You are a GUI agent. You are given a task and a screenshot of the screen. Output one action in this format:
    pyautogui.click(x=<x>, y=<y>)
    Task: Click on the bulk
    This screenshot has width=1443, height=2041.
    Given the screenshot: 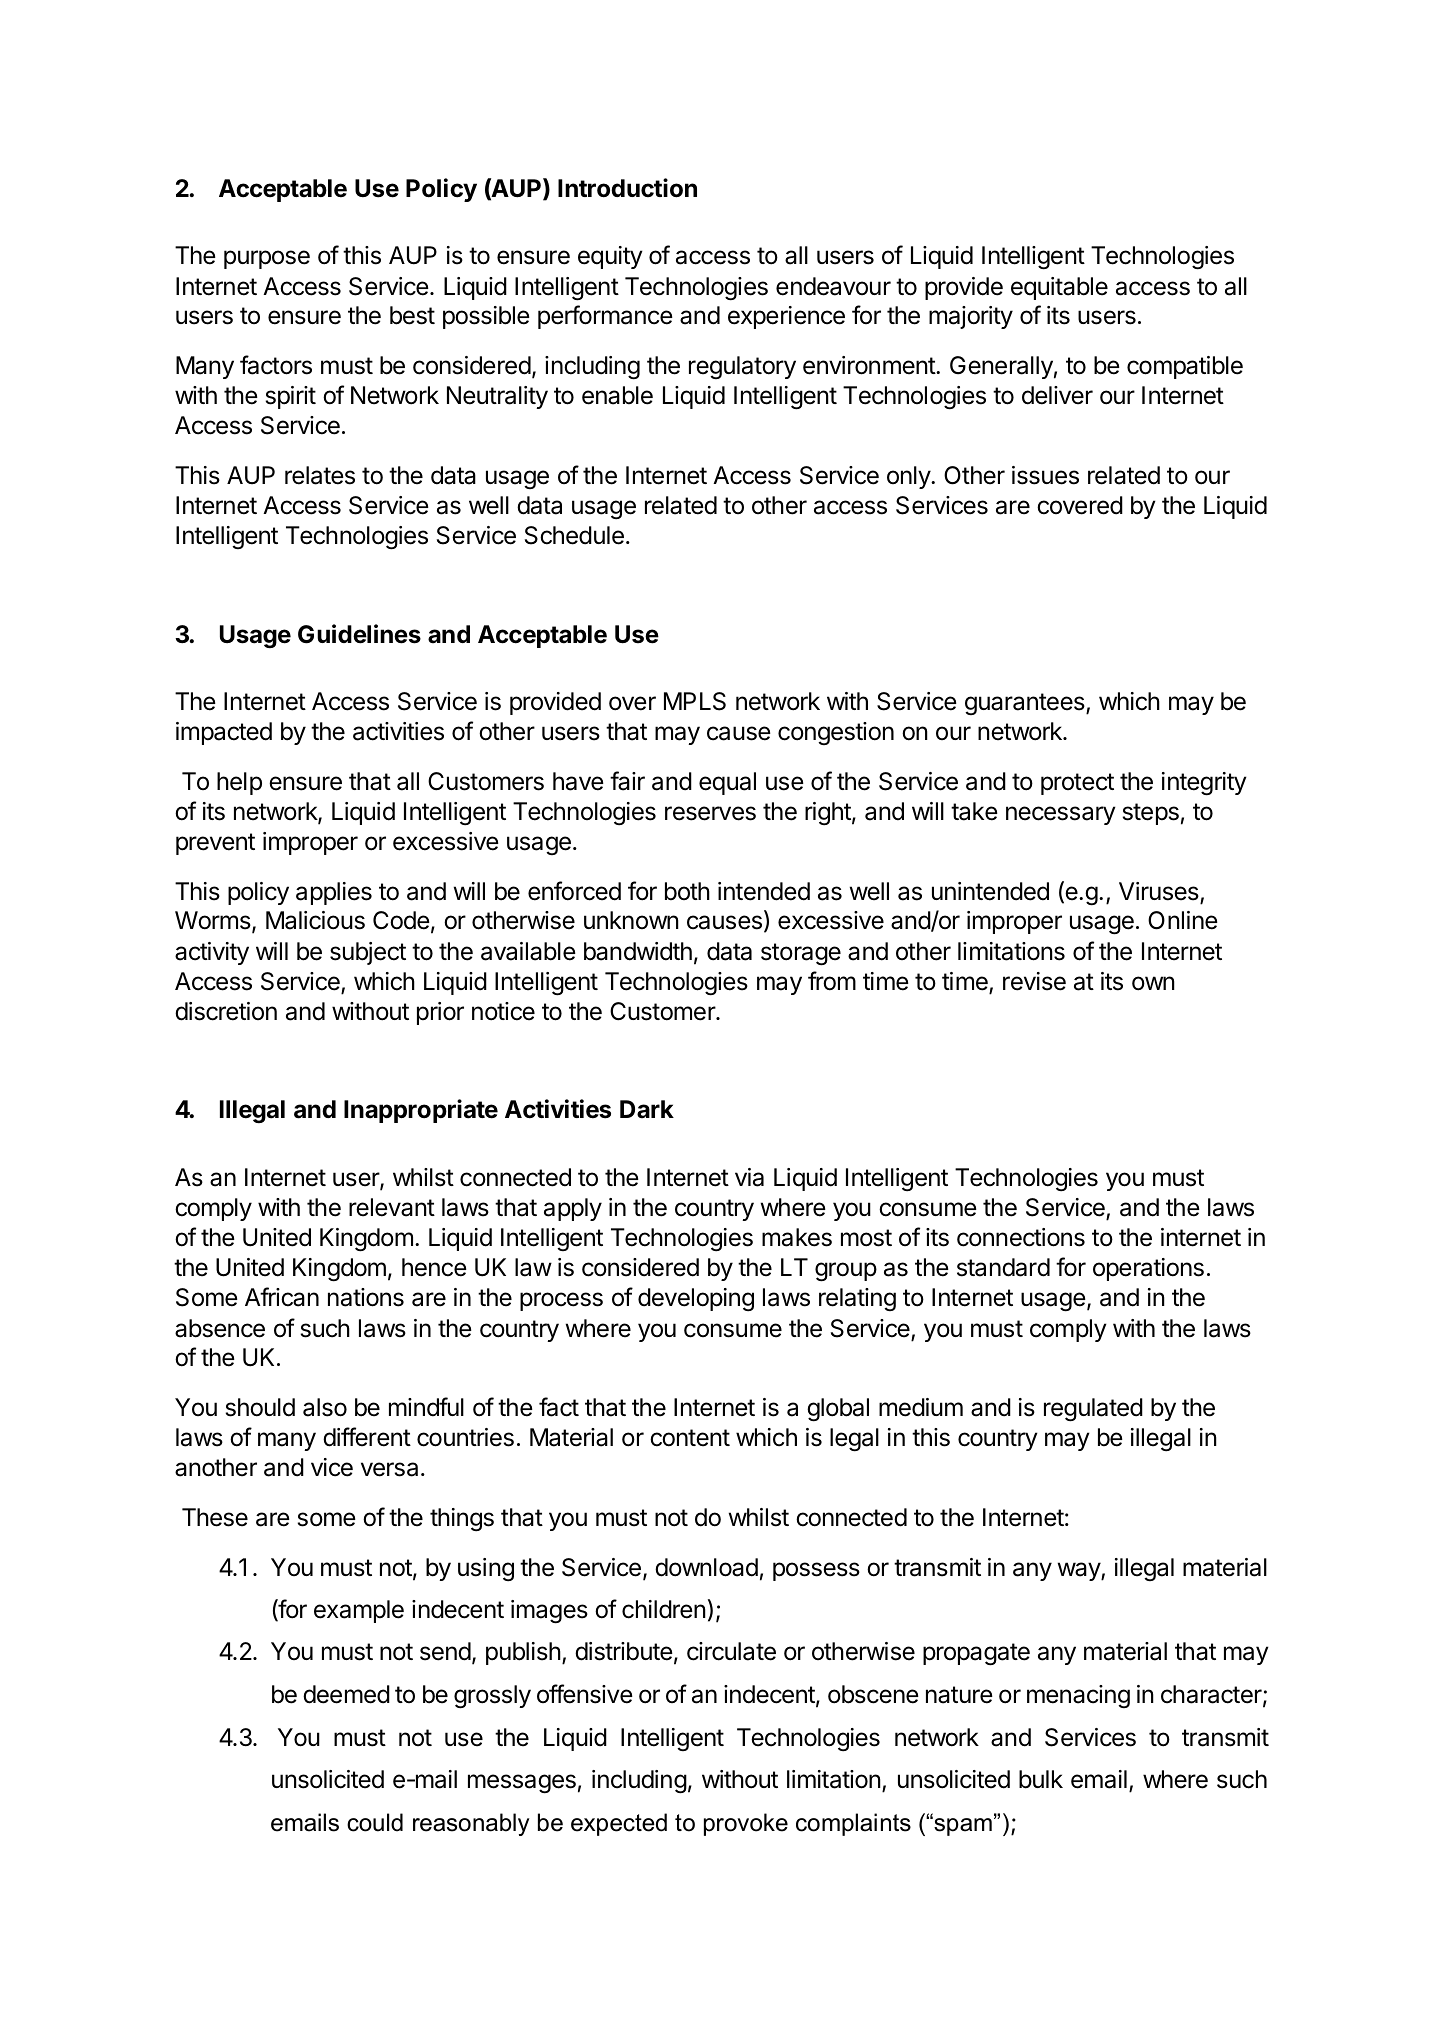 What is the action you would take?
    pyautogui.click(x=1041, y=1779)
